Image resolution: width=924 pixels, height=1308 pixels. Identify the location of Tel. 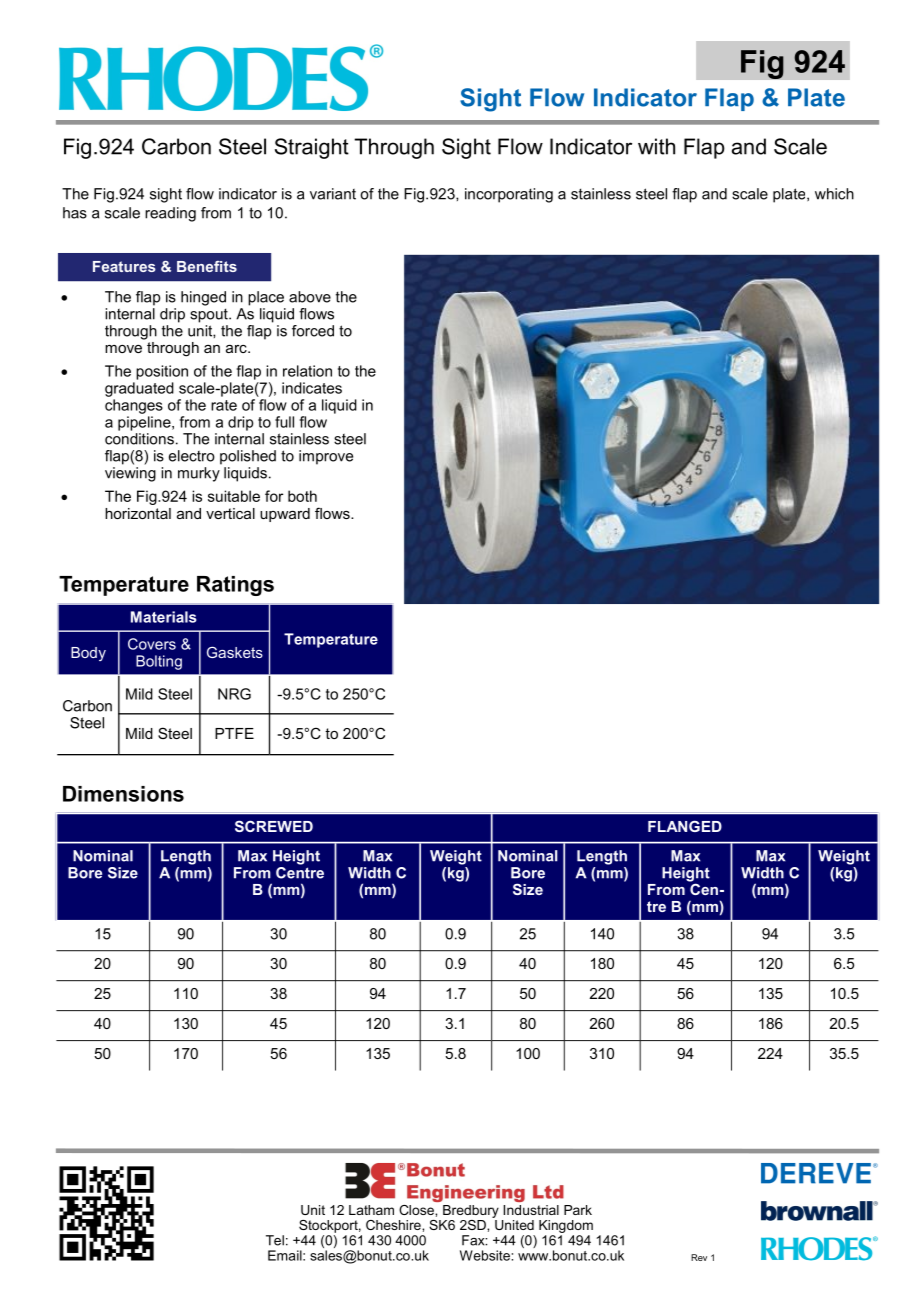
(275, 1240).
